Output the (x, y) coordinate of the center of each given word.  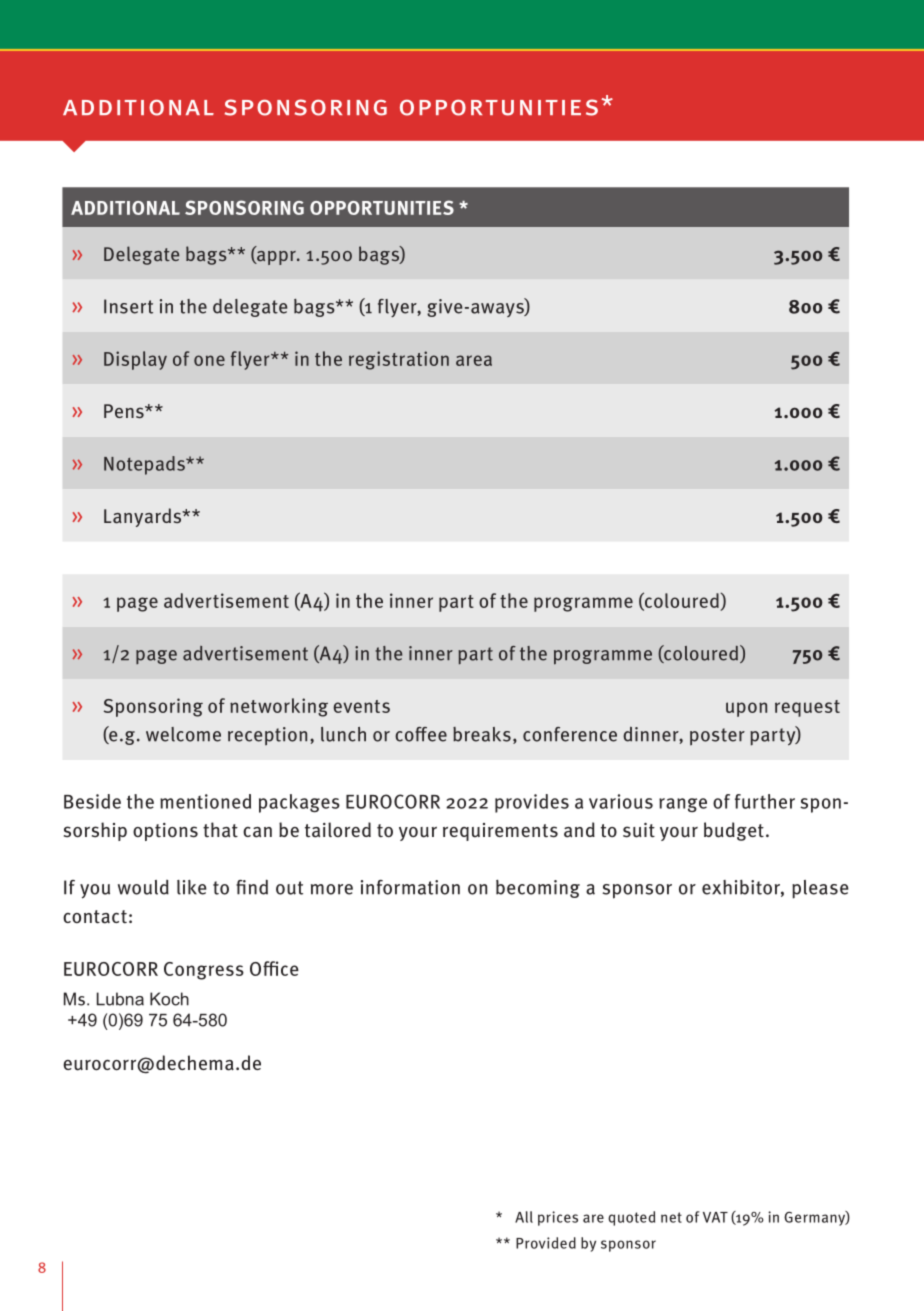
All (524, 1217)
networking (279, 707)
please (820, 889)
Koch (169, 999)
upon (746, 709)
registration (399, 360)
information (410, 887)
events (361, 706)
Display (135, 360)
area (474, 360)
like (192, 887)
